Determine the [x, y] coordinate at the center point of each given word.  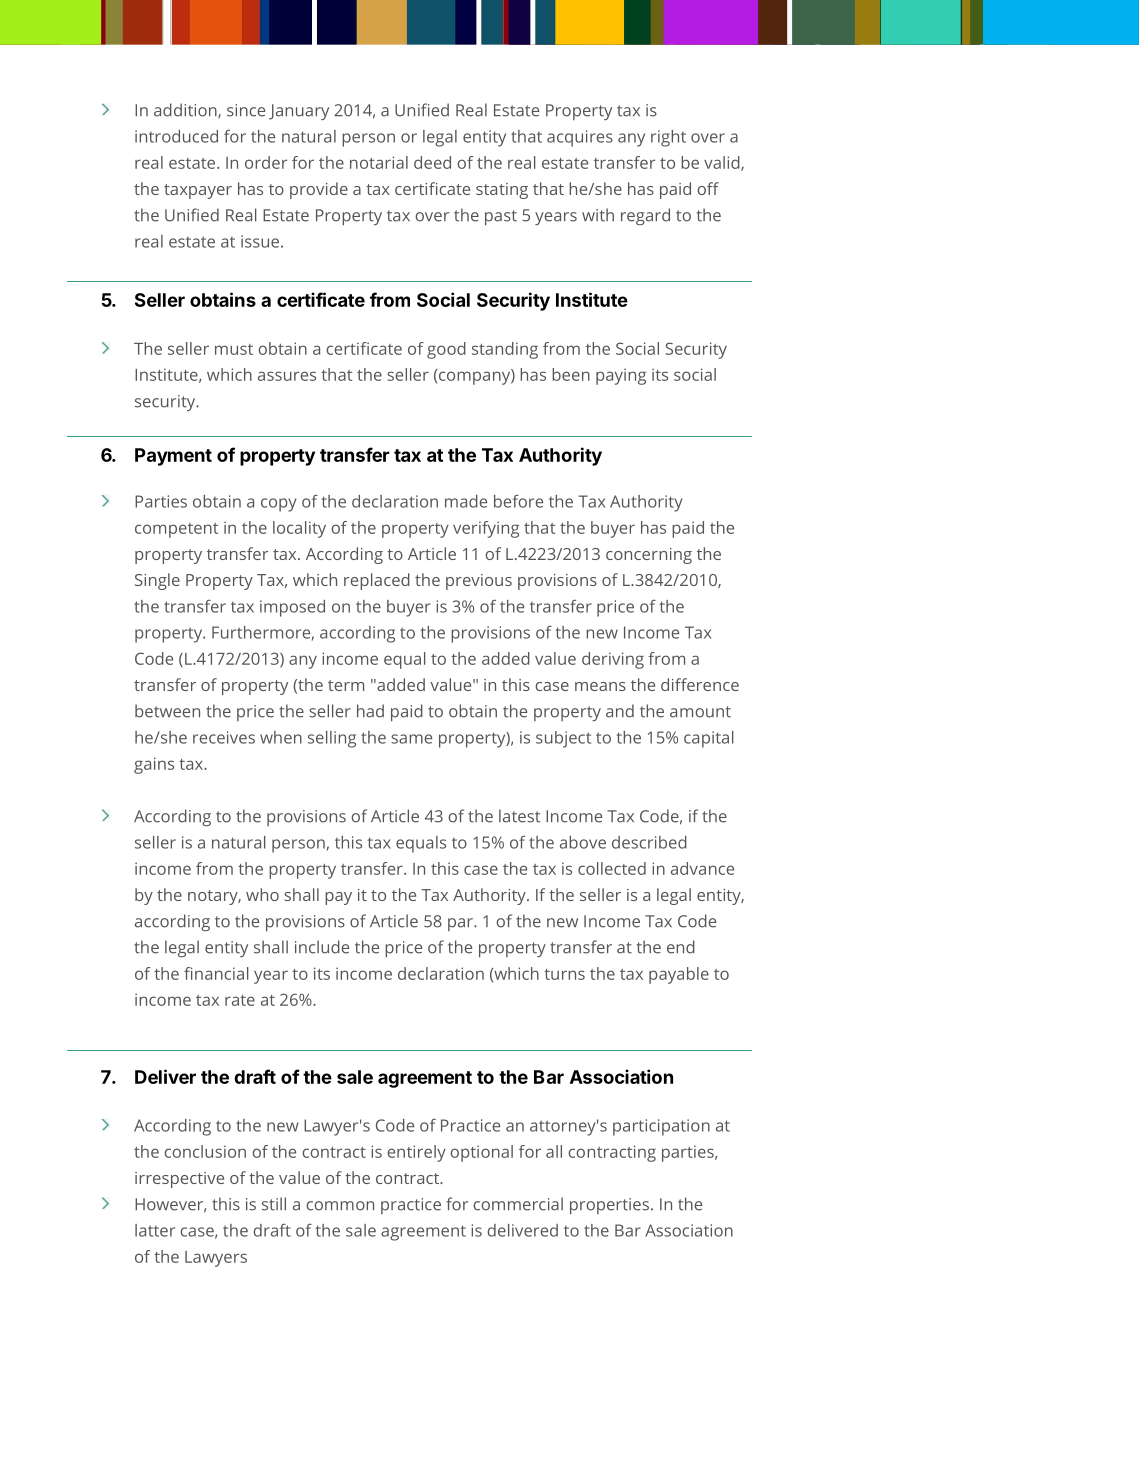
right [668, 138]
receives [224, 737]
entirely [416, 1153]
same [411, 739]
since [246, 110]
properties [609, 1206]
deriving [613, 660]
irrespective [179, 1180]
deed [432, 162]
